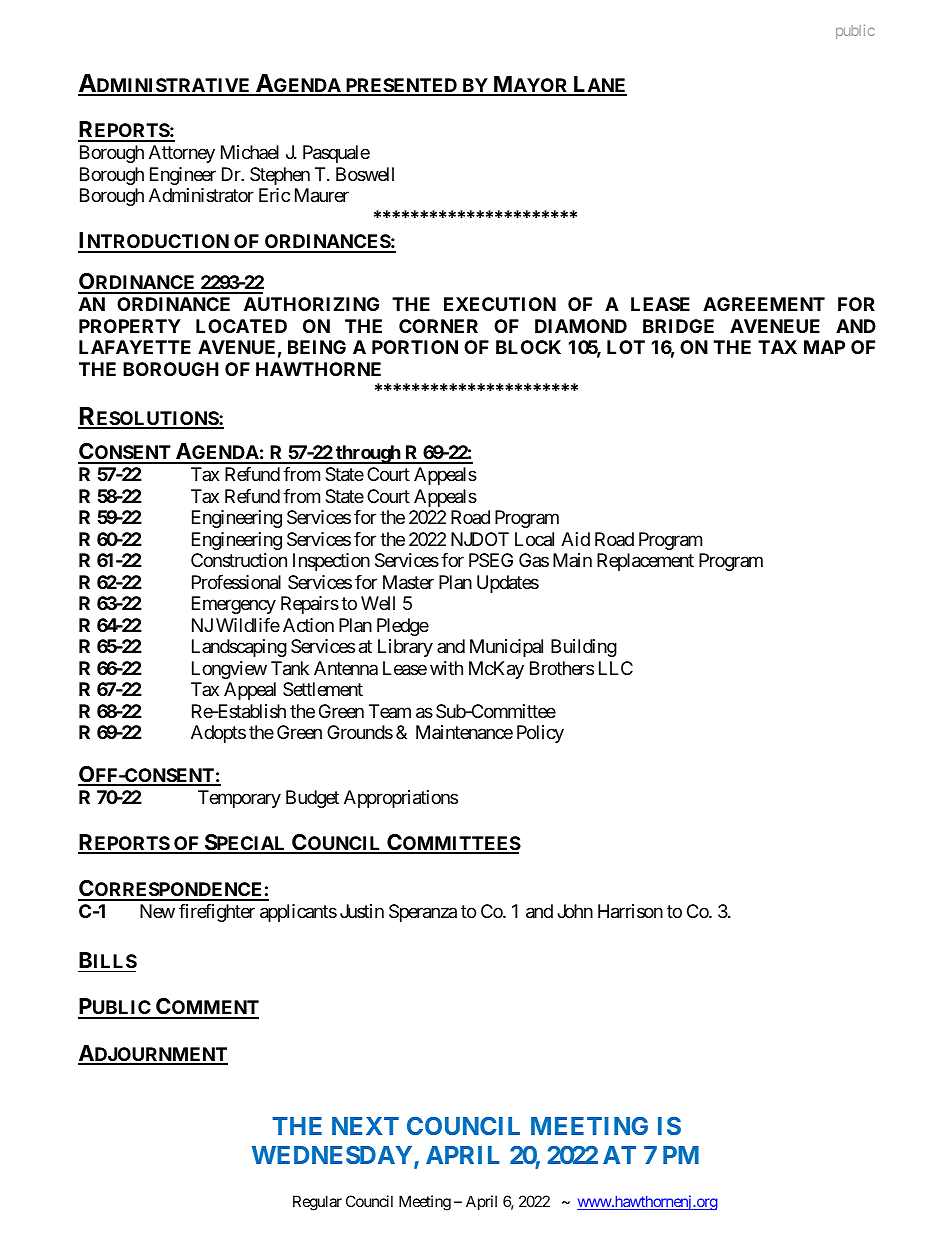 This page has height=1233, width=952. Describe the element at coordinates (239, 648) in the page. I see `Landscaping` at that location.
